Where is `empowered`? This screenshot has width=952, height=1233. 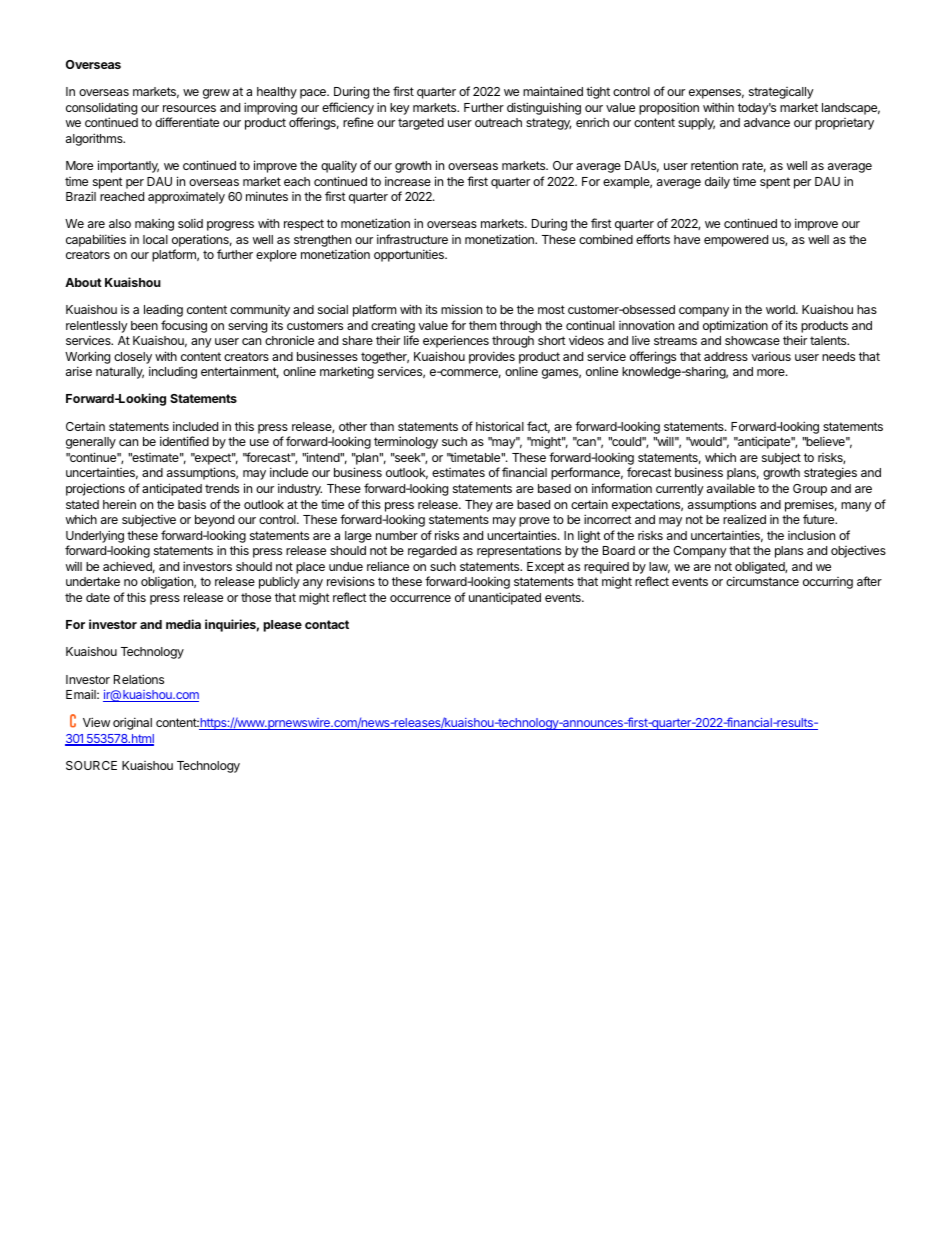
empowered is located at coordinates (736, 241).
